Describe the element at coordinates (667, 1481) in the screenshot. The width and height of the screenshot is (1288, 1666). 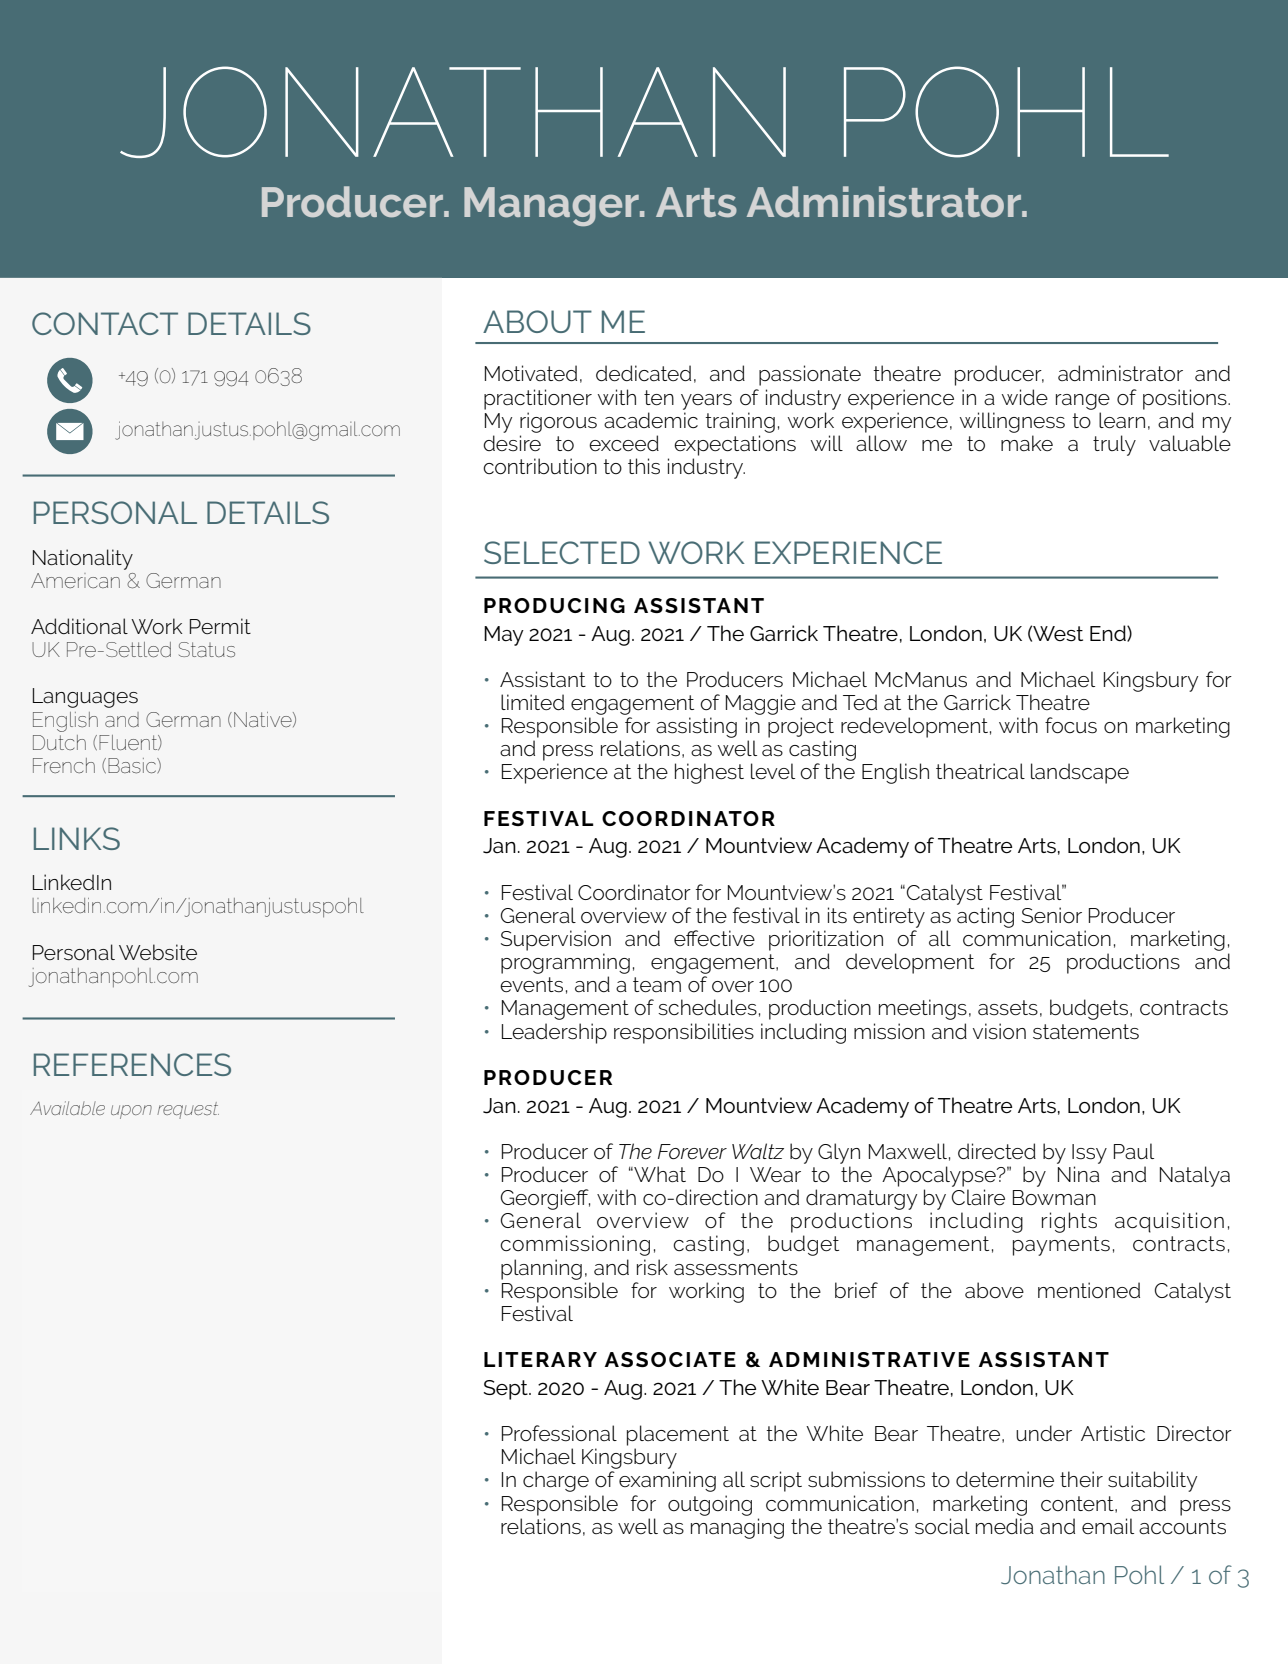
I see `examining` at that location.
